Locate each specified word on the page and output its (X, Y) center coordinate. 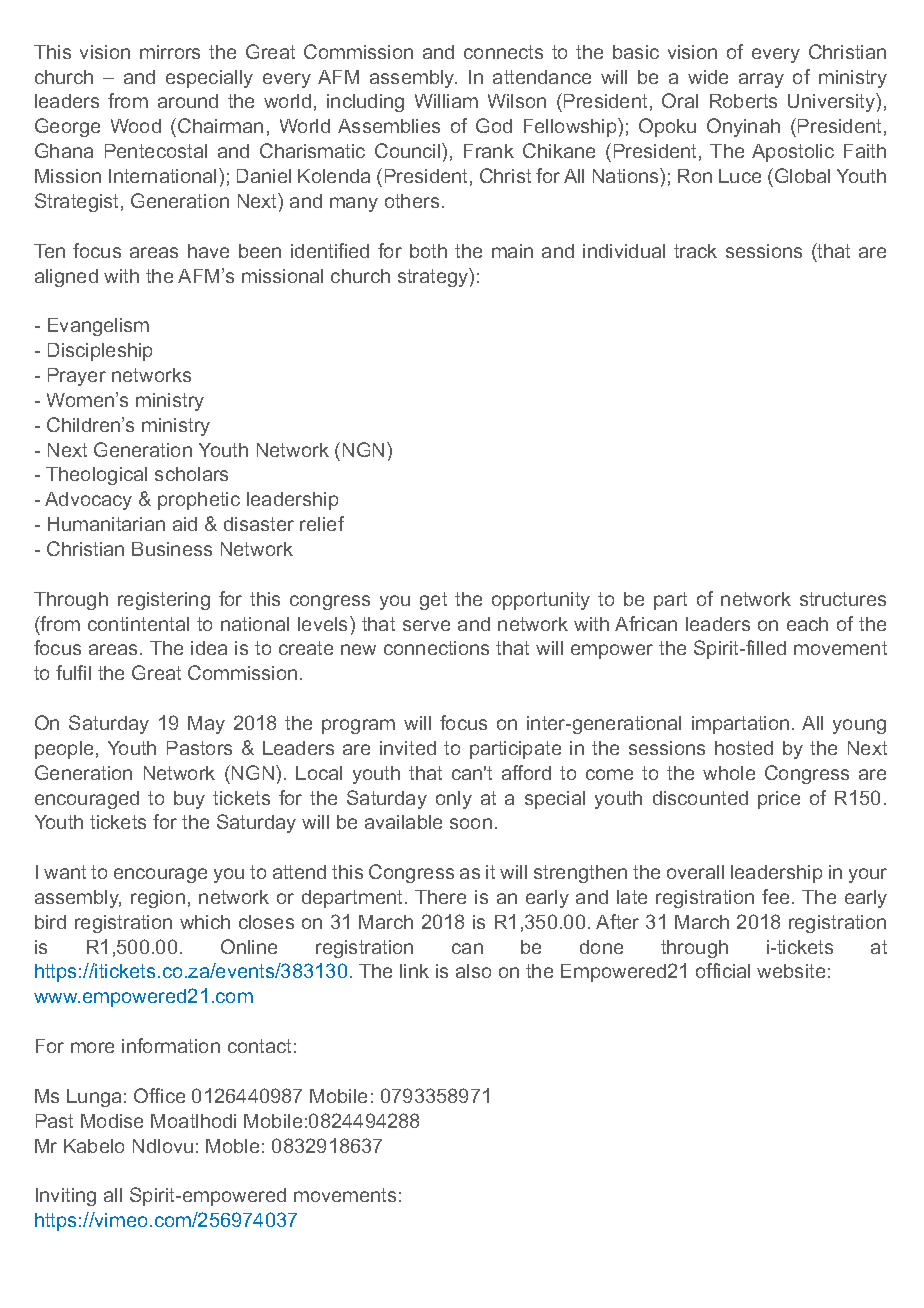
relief (322, 523)
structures (843, 599)
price (779, 800)
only (454, 800)
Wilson (517, 101)
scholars (191, 474)
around (188, 101)
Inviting (66, 1197)
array (761, 80)
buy (189, 800)
